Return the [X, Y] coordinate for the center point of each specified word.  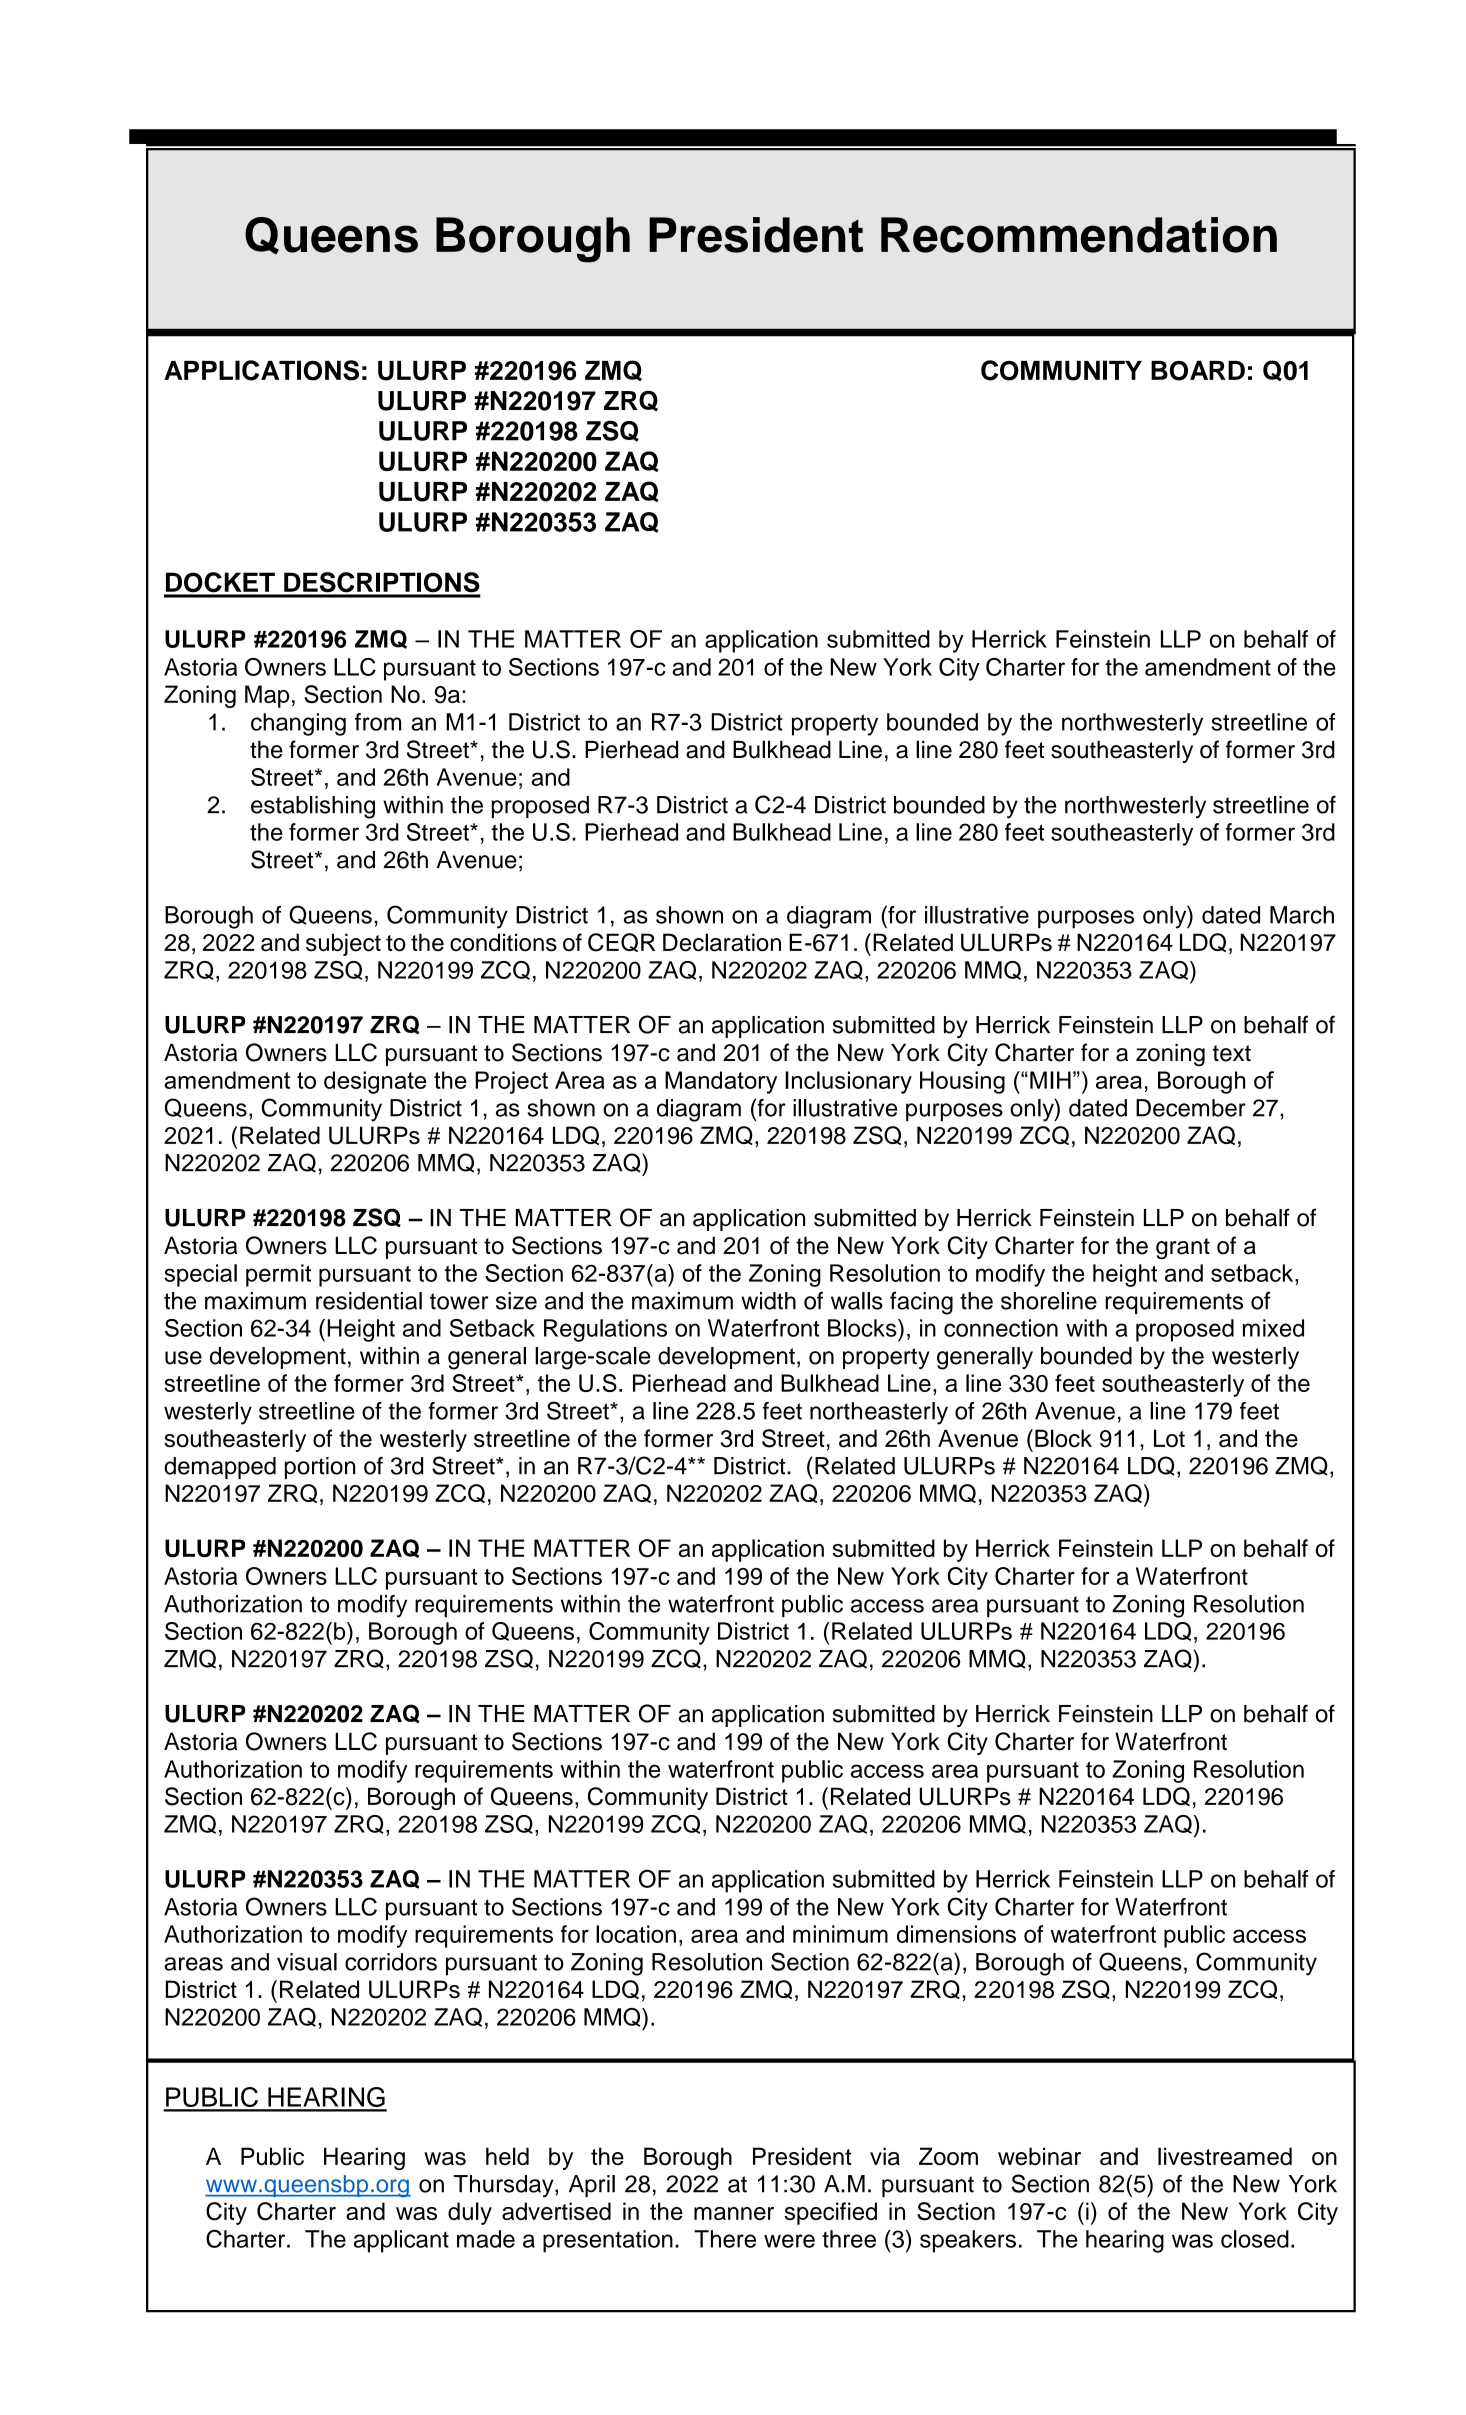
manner [734, 2213]
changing [298, 724]
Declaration [722, 942]
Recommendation [1079, 235]
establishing [313, 807]
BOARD [1198, 371]
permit [278, 1275]
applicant [401, 2241]
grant [1183, 1249]
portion [320, 1468]
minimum [840, 1934]
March [1302, 915]
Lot [1169, 1438]
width [768, 1301]
